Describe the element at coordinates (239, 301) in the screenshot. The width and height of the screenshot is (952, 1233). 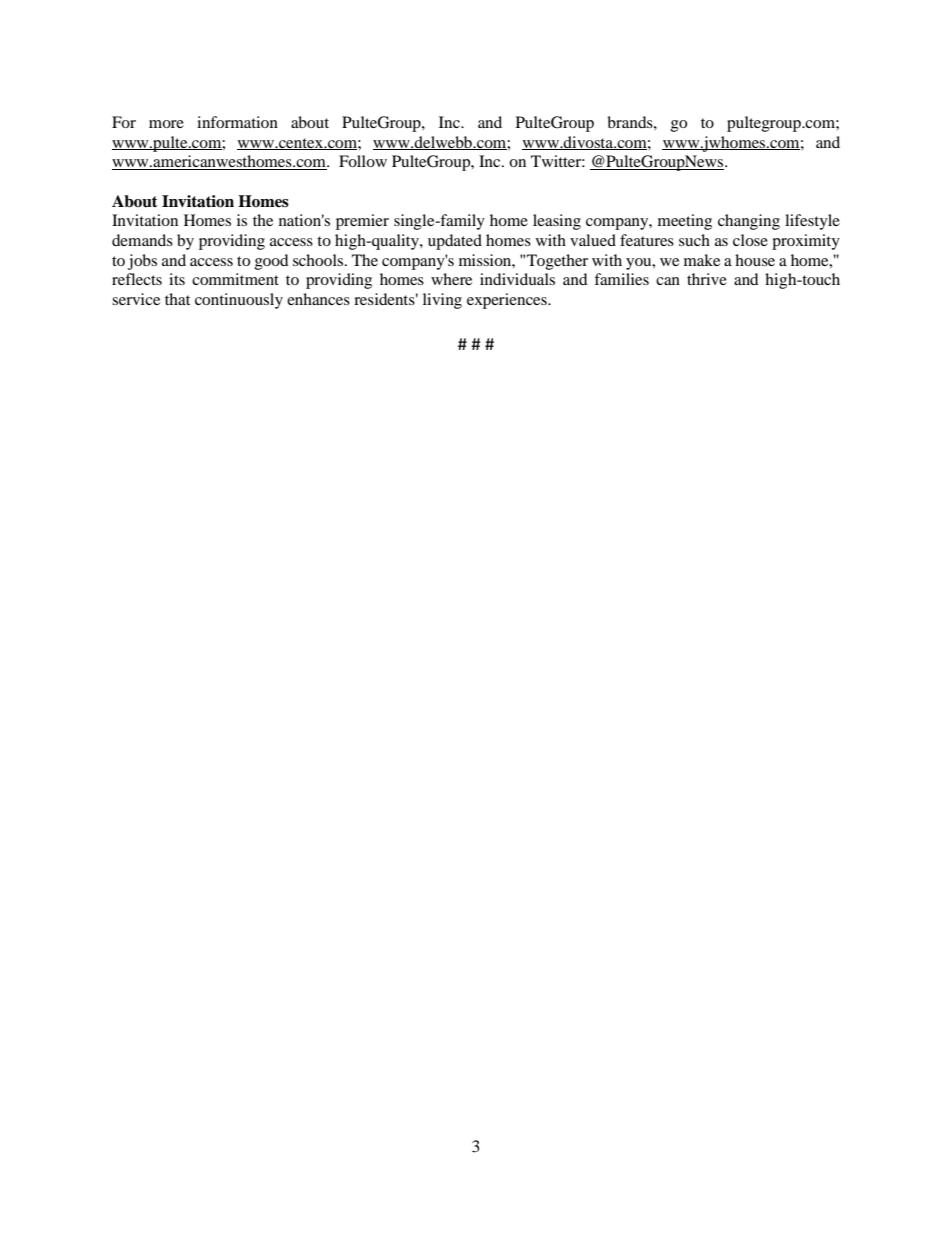
I see `continuously` at that location.
